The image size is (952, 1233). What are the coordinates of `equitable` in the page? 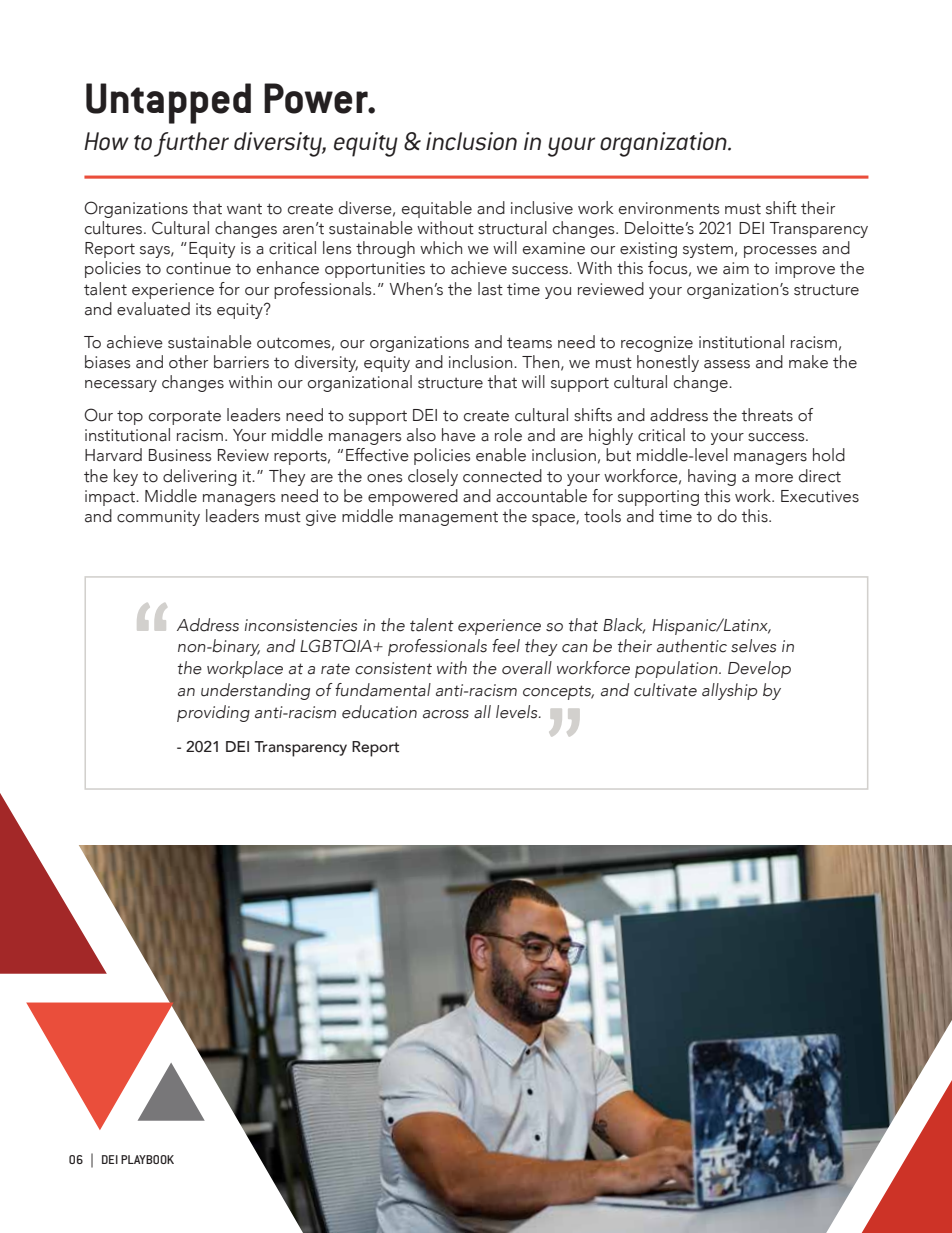 It's located at (437, 209).
